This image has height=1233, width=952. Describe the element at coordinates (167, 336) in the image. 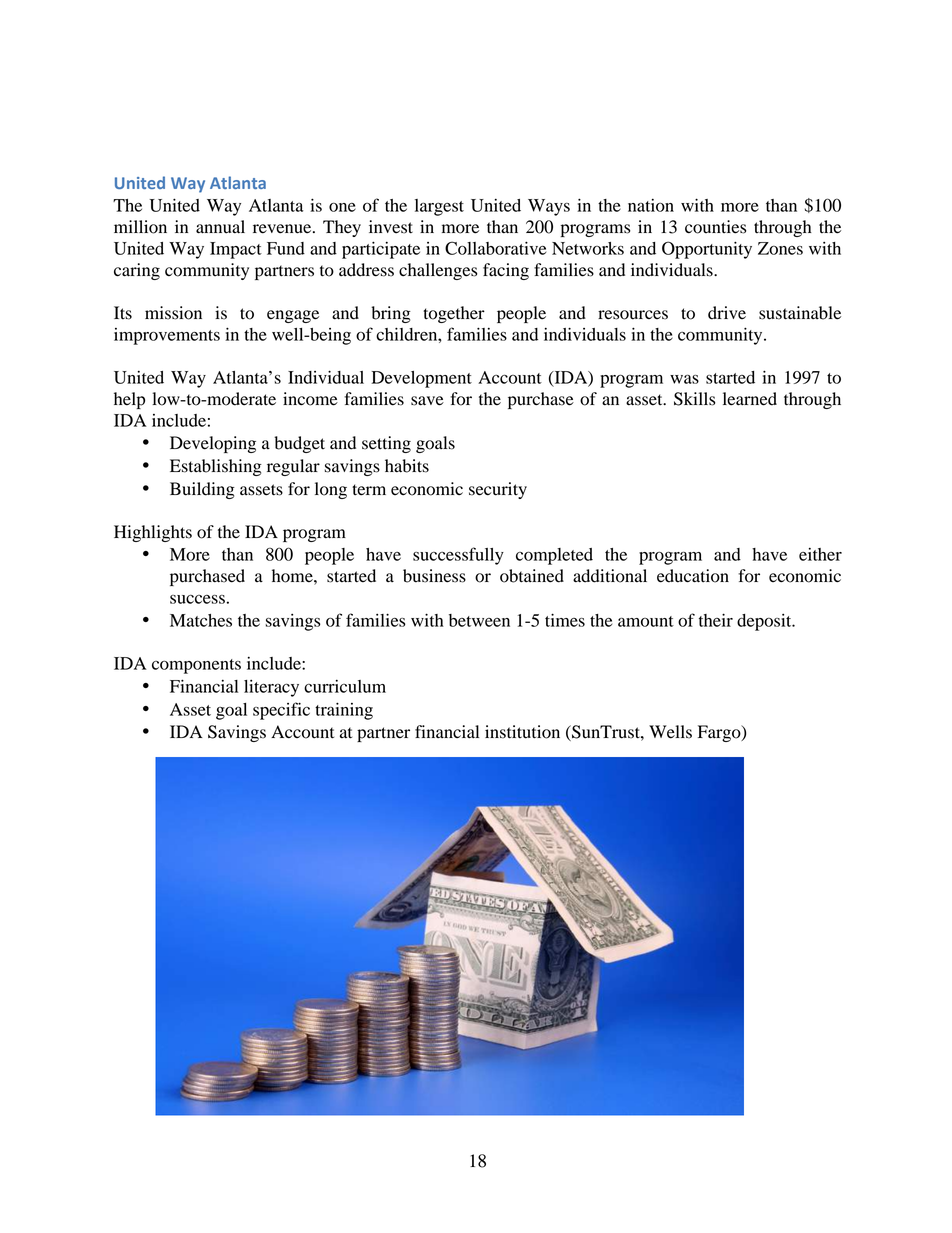

I see `improvements` at that location.
